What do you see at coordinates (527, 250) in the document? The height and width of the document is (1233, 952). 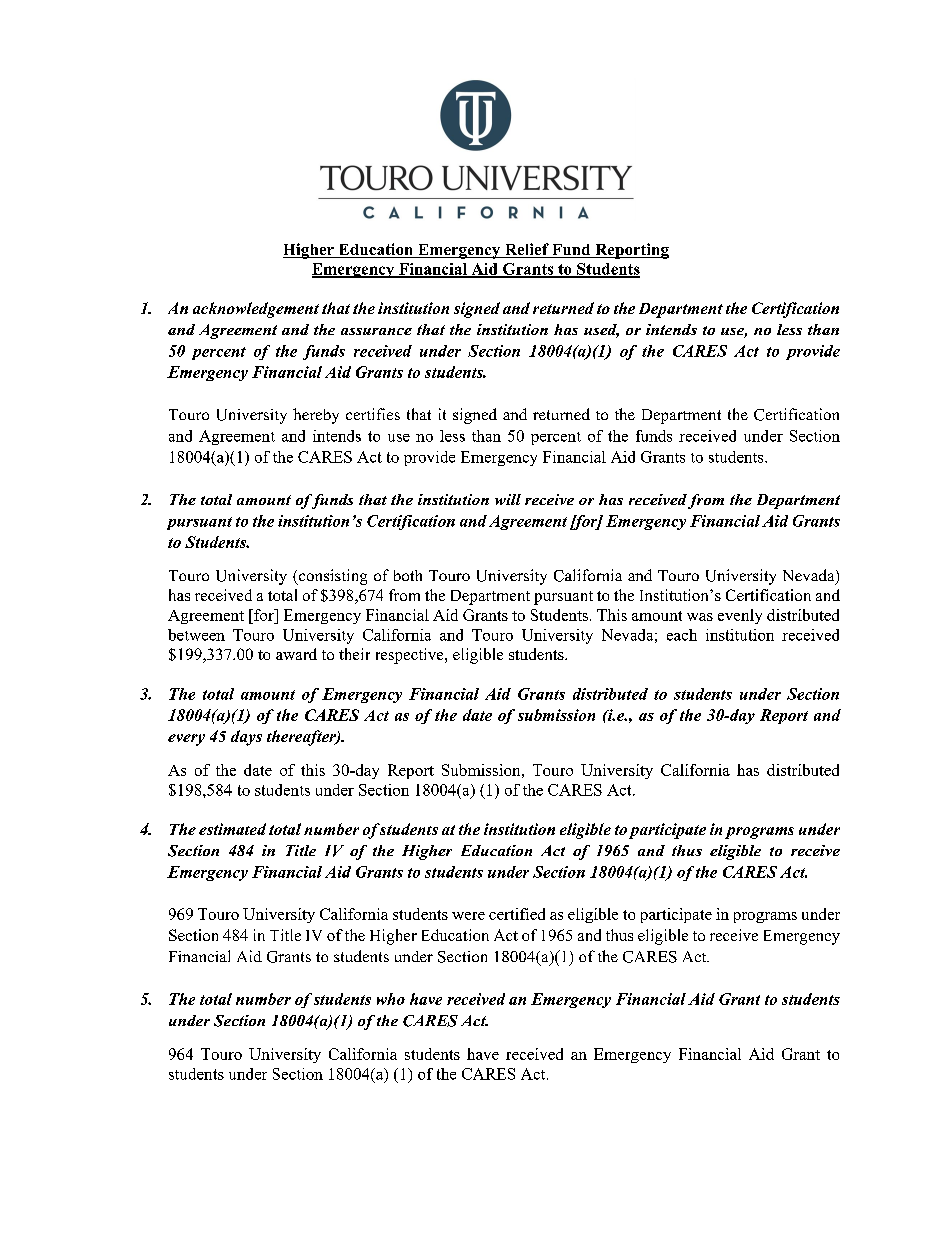 I see `Relief` at bounding box center [527, 250].
